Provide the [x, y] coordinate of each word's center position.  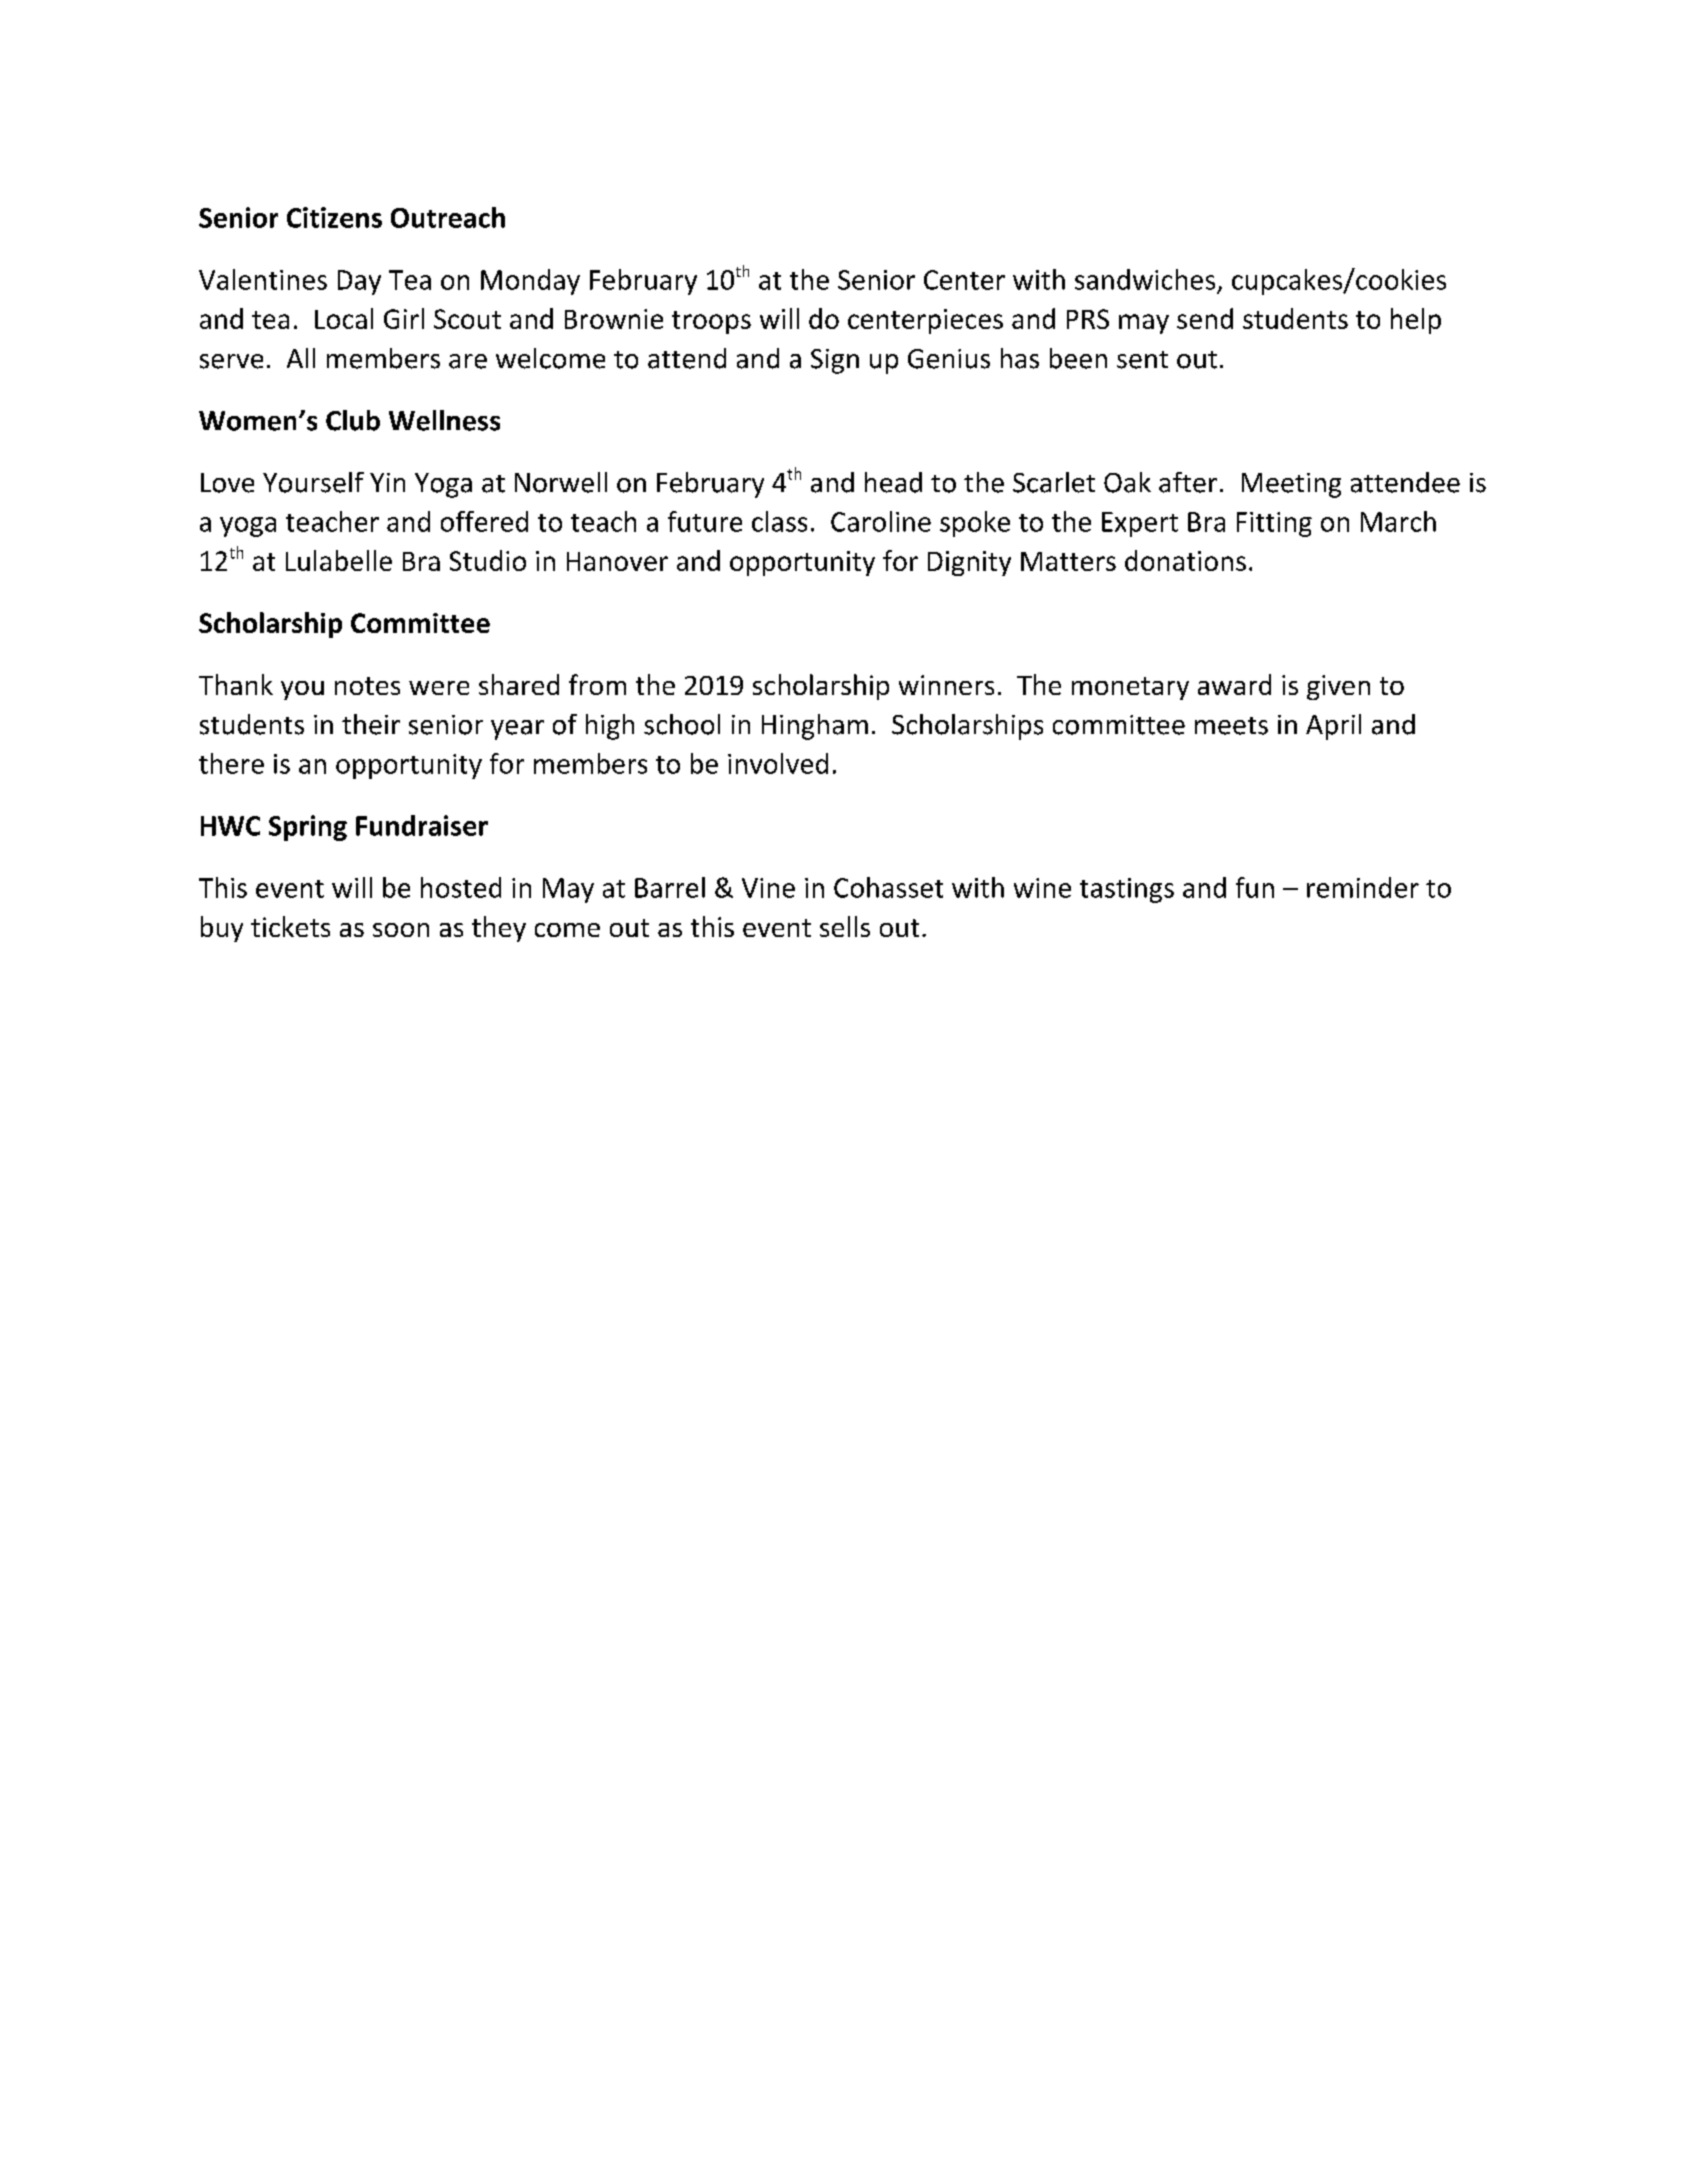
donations [1185, 560]
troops [711, 322]
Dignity [969, 563]
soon [401, 930]
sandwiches [1145, 279]
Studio [488, 560]
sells [845, 926]
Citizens [334, 217]
